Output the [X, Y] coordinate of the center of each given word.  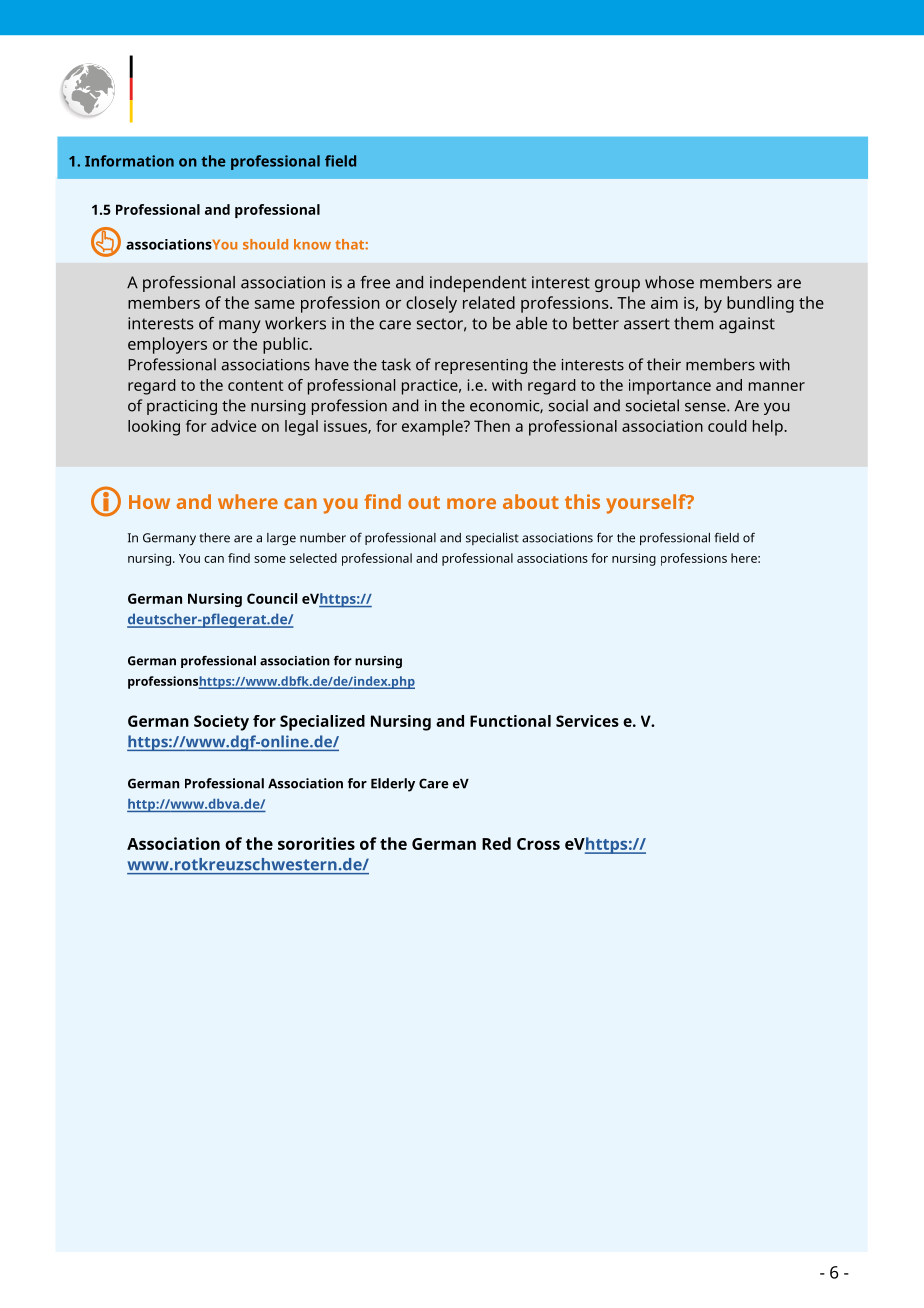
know [312, 244]
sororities [316, 843]
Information [129, 161]
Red [496, 843]
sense [706, 407]
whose [669, 282]
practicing [182, 407]
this [582, 501]
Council [272, 598]
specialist [492, 539]
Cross [538, 844]
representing [481, 366]
